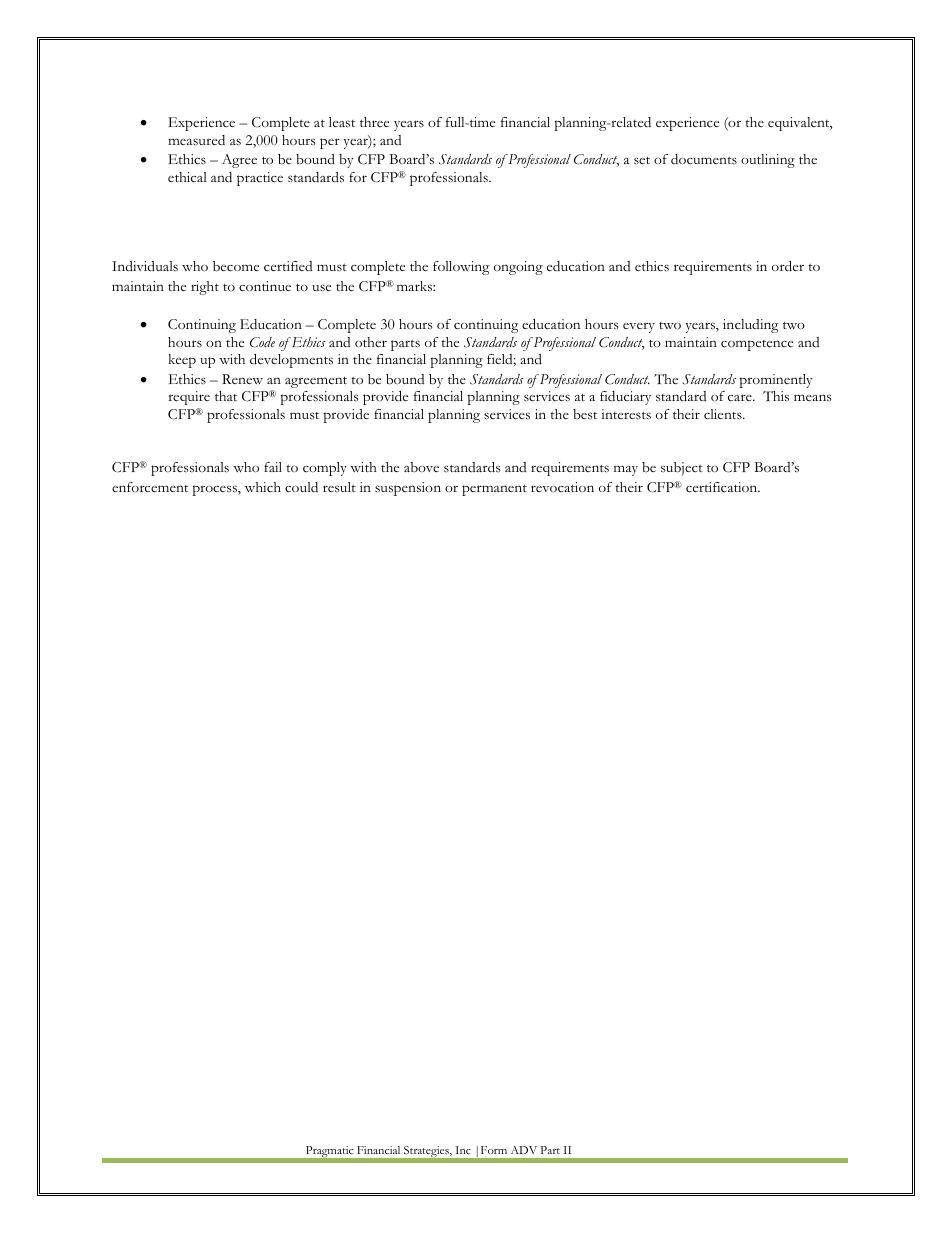 This image has height=1233, width=952. I want to click on measured, so click(196, 140).
